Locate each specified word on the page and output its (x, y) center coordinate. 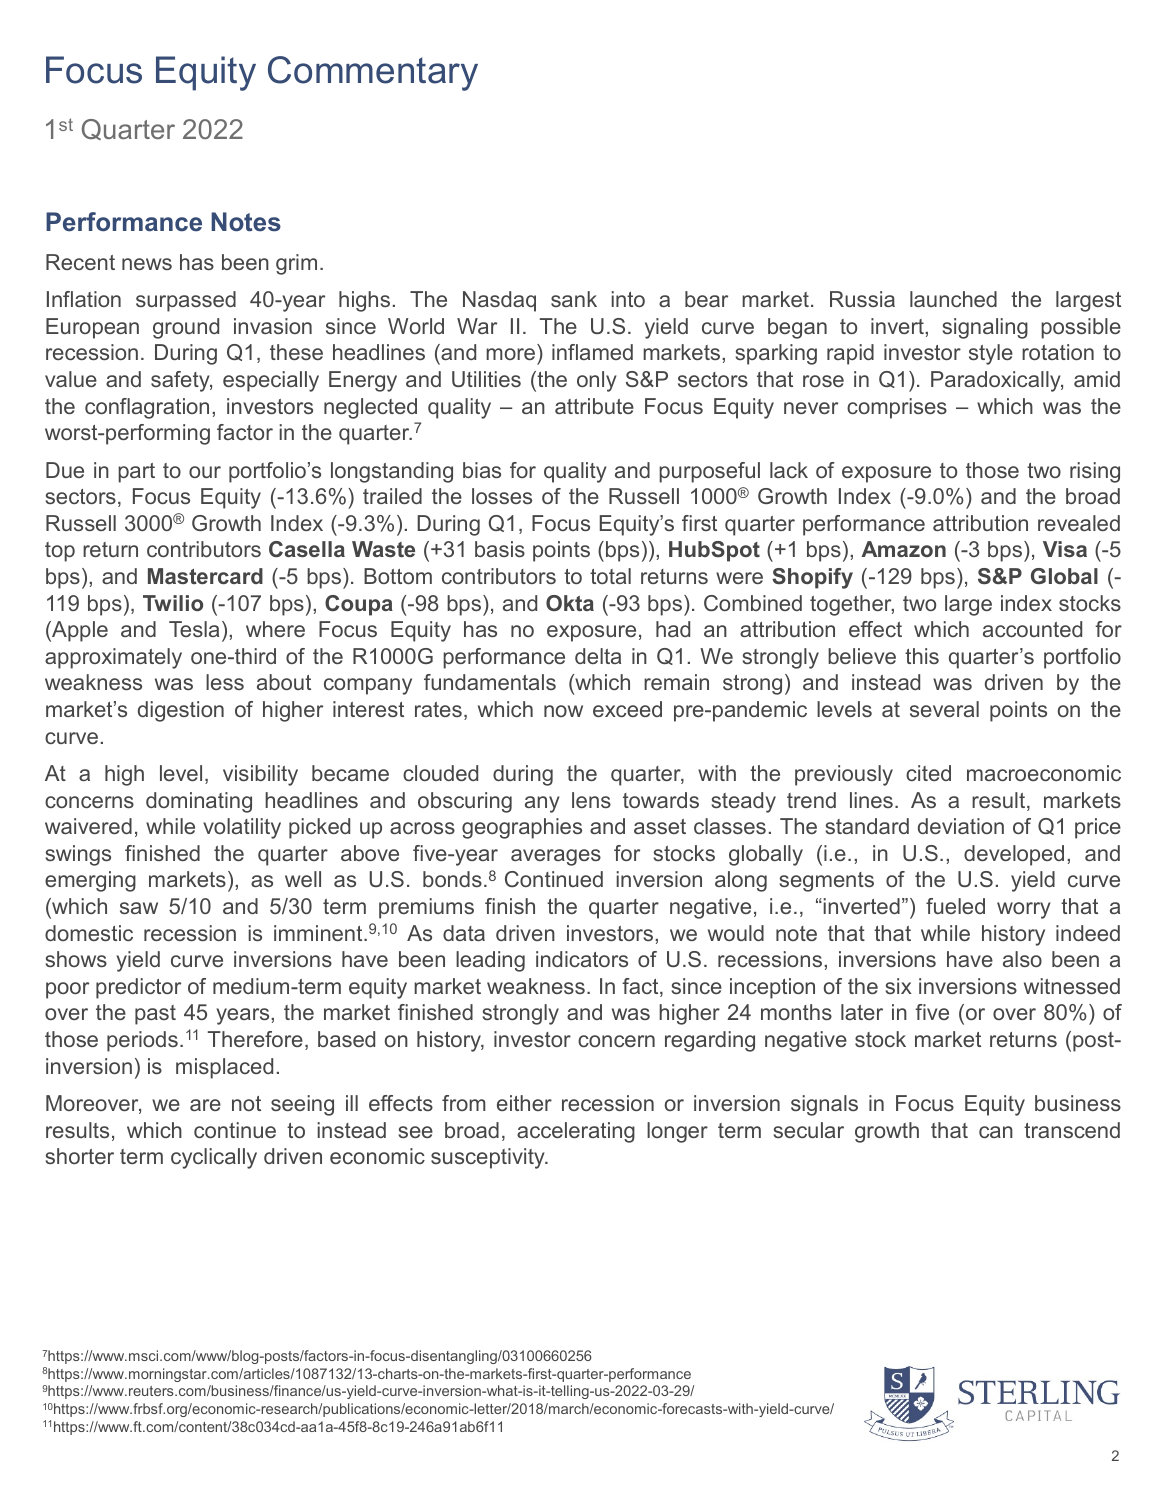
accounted (1032, 629)
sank (574, 299)
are (205, 1105)
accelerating (576, 1132)
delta (598, 656)
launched (953, 299)
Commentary (373, 73)
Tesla (194, 629)
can (996, 1132)
